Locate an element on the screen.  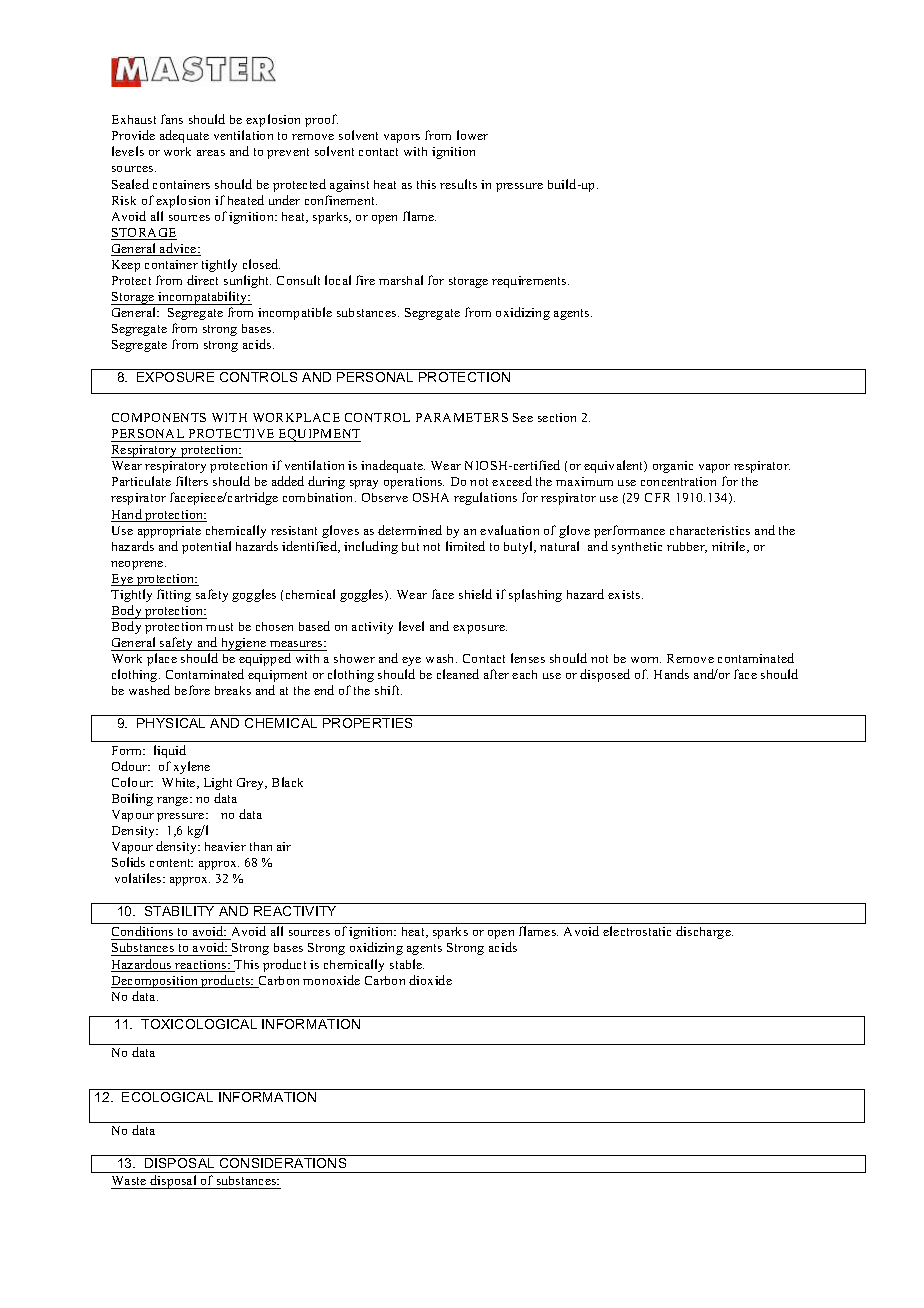
ECOLOGICAL is located at coordinates (167, 1097).
